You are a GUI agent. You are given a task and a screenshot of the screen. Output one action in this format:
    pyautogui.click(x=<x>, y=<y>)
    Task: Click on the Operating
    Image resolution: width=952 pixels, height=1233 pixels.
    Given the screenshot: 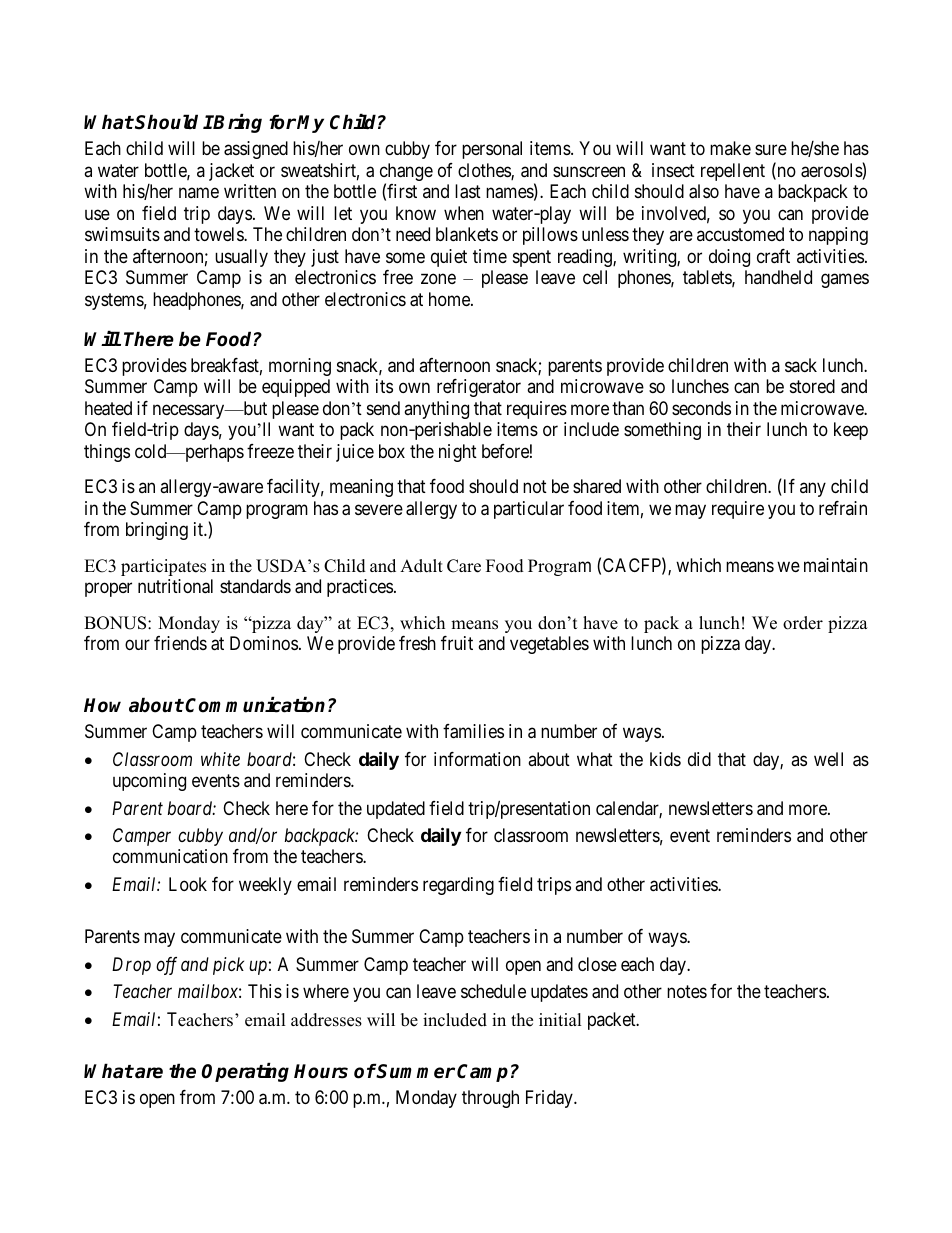 What is the action you would take?
    pyautogui.click(x=245, y=1072)
